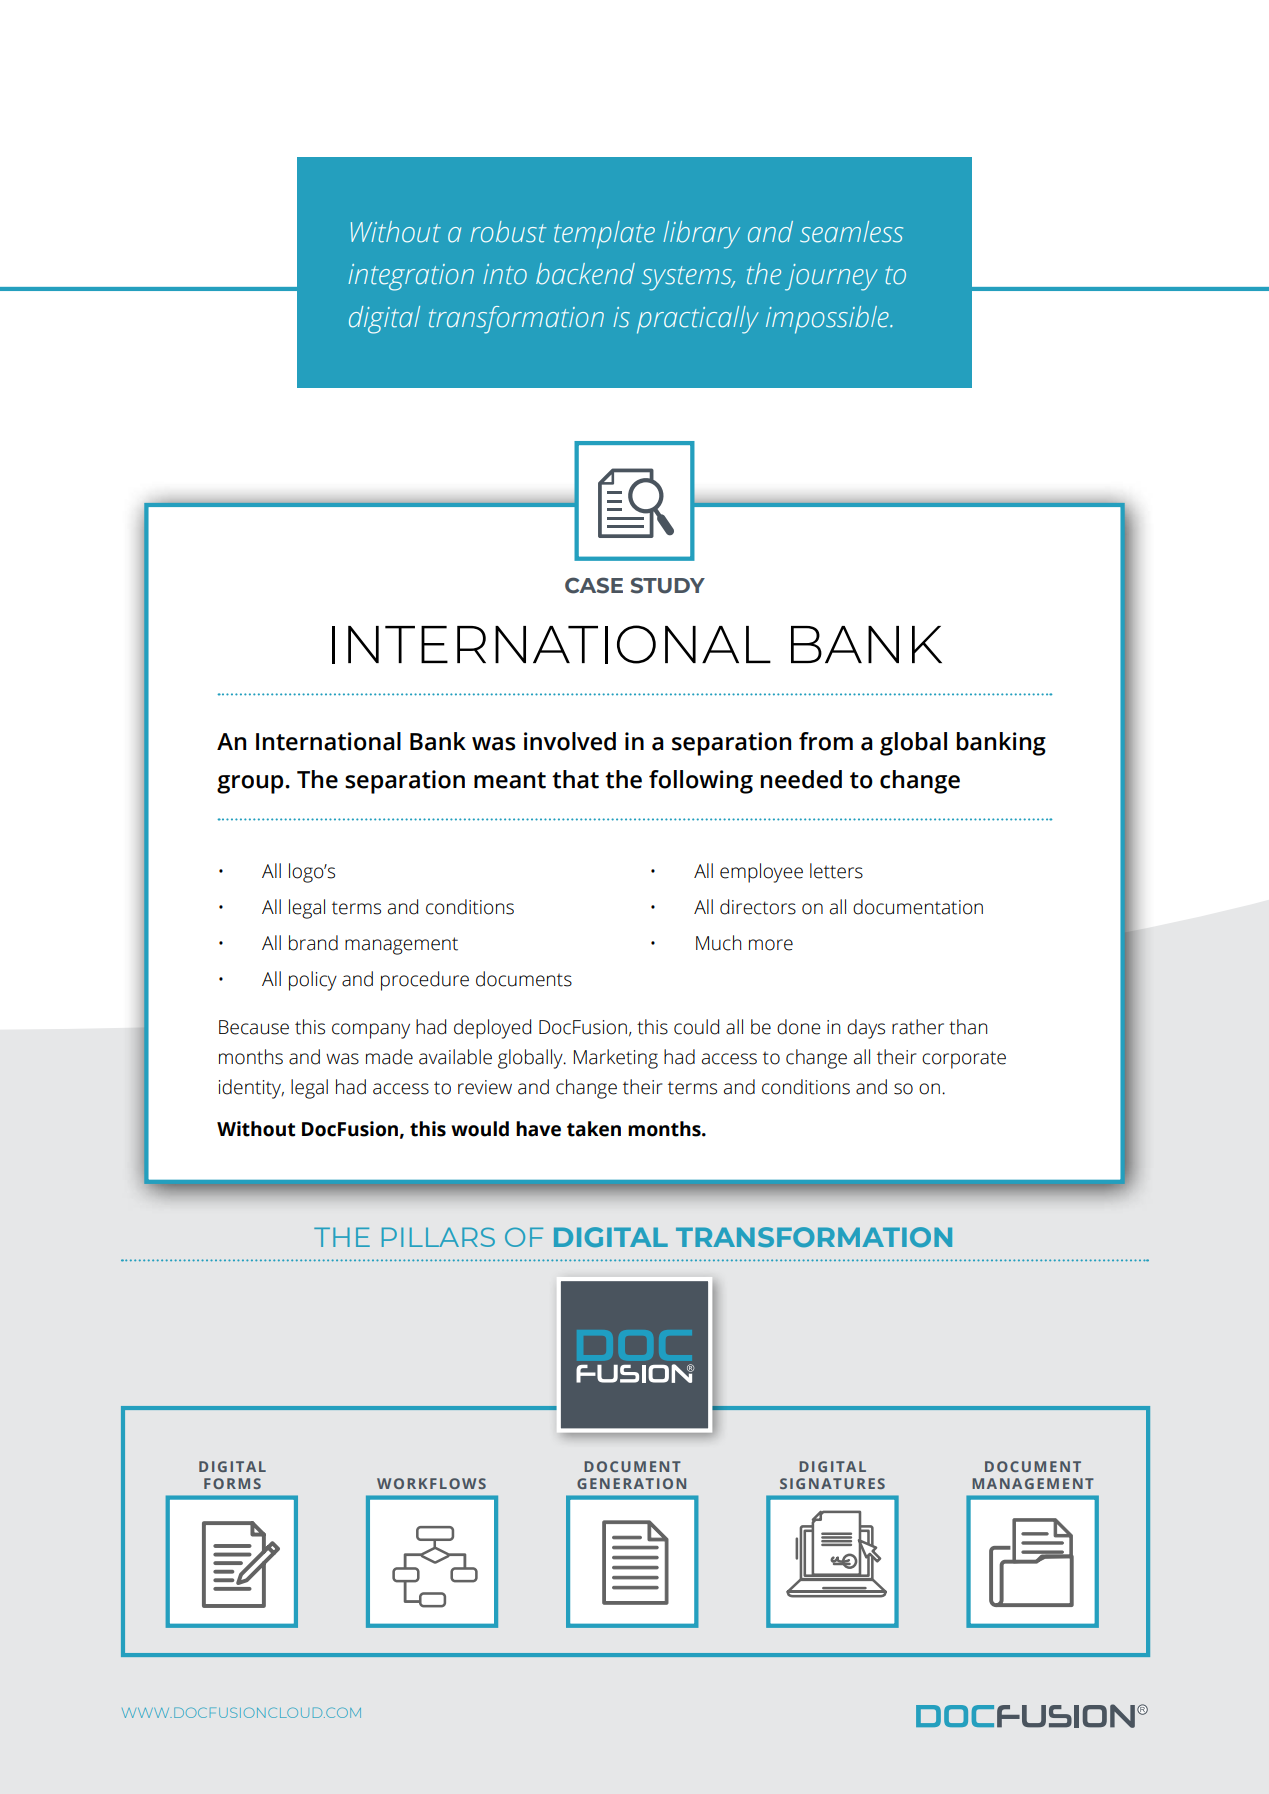 This screenshot has width=1269, height=1794. Describe the element at coordinates (831, 277) in the screenshot. I see `journey` at that location.
